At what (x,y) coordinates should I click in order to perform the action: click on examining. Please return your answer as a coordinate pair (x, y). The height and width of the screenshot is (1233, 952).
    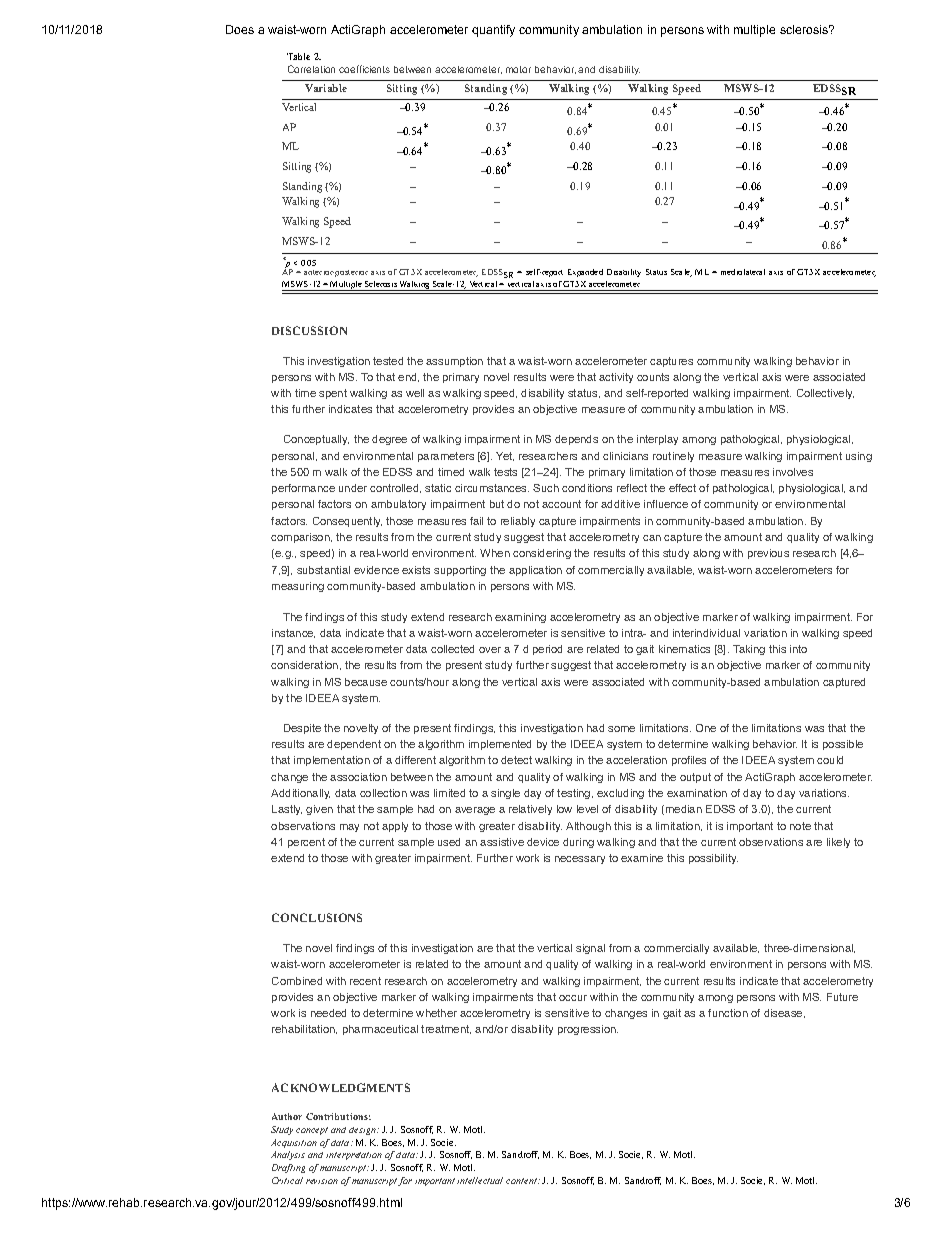
    Looking at the image, I should click on (520, 618).
